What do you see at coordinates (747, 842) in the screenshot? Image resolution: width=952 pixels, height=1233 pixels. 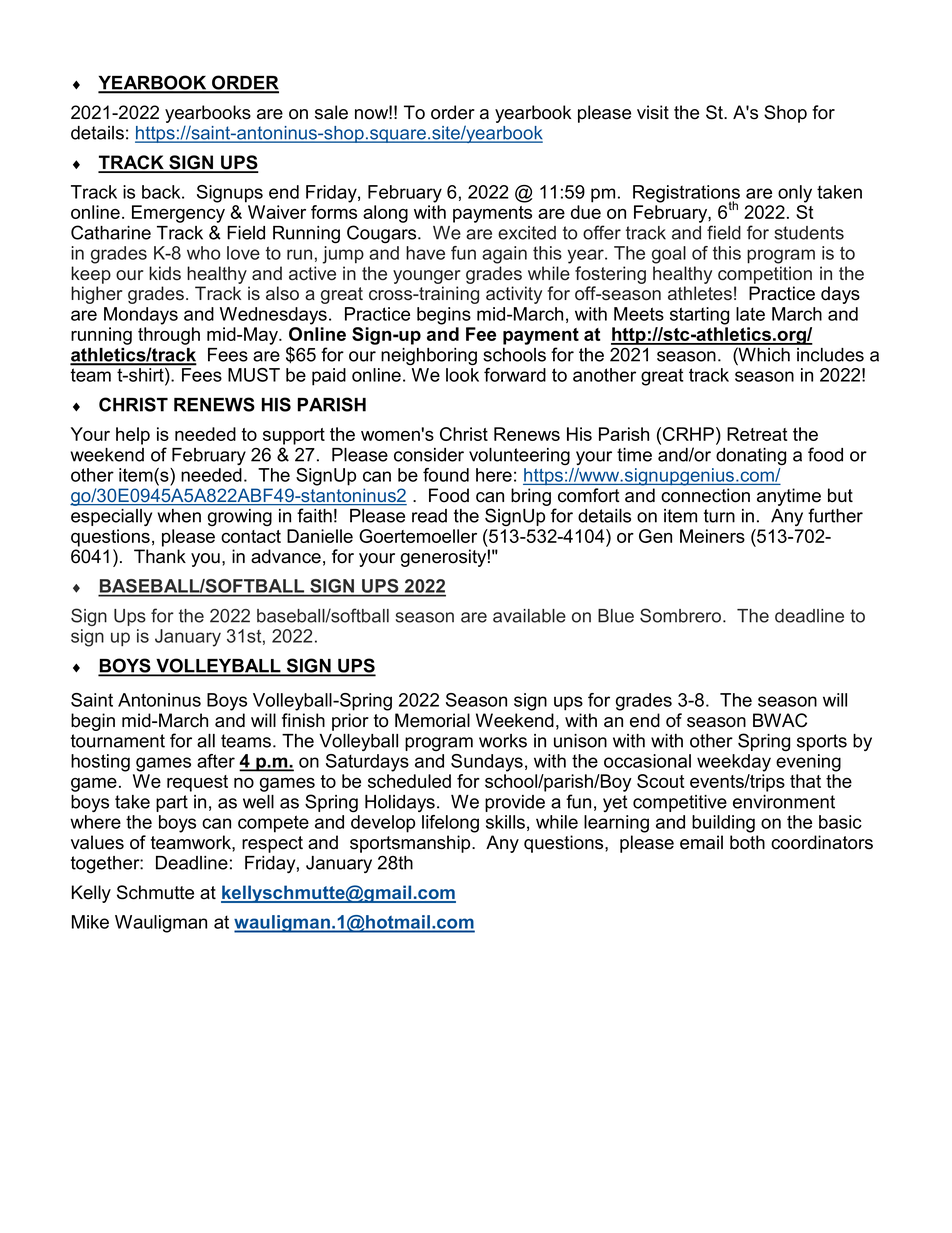 I see `both` at bounding box center [747, 842].
